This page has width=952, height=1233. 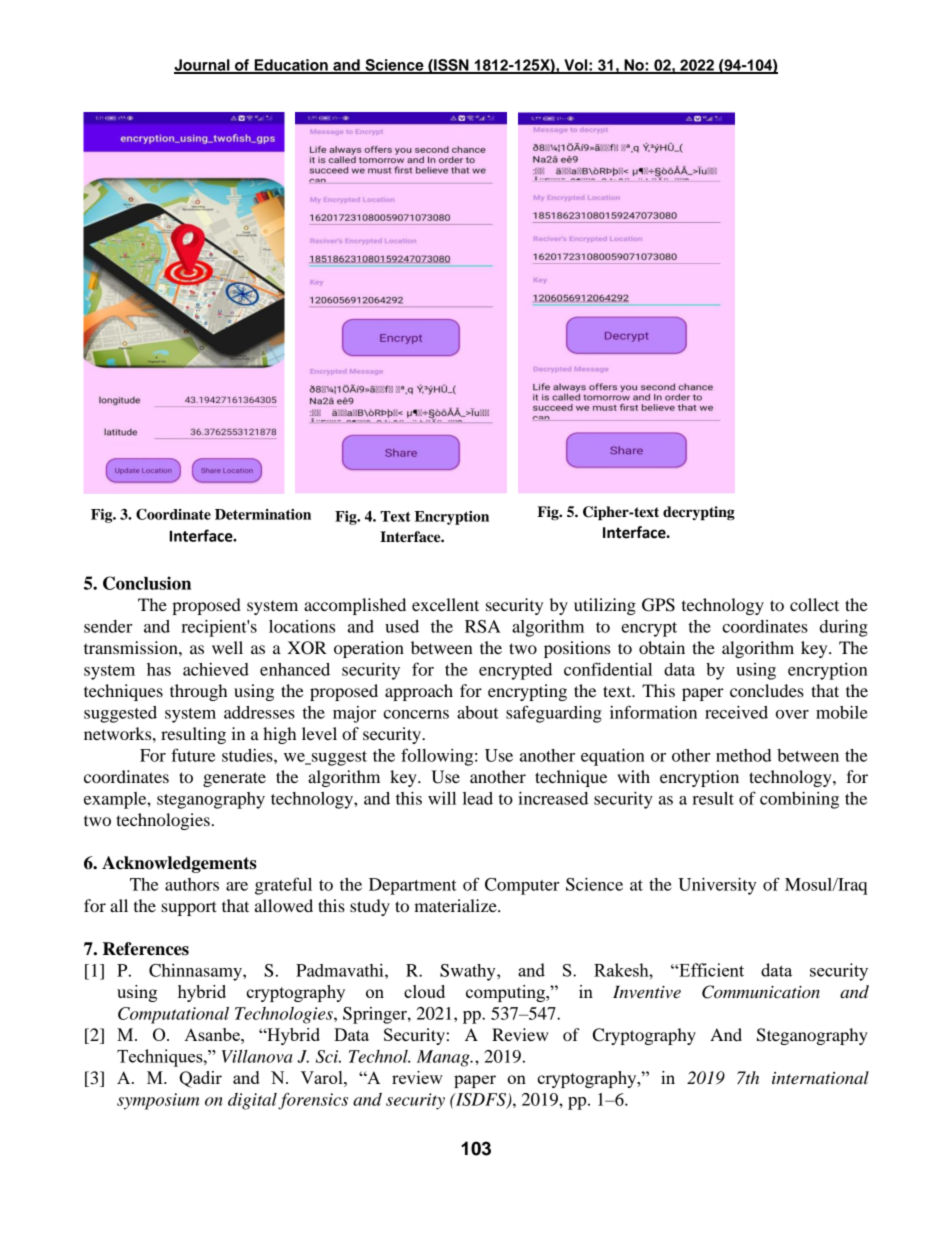 I want to click on international, so click(x=820, y=1077).
